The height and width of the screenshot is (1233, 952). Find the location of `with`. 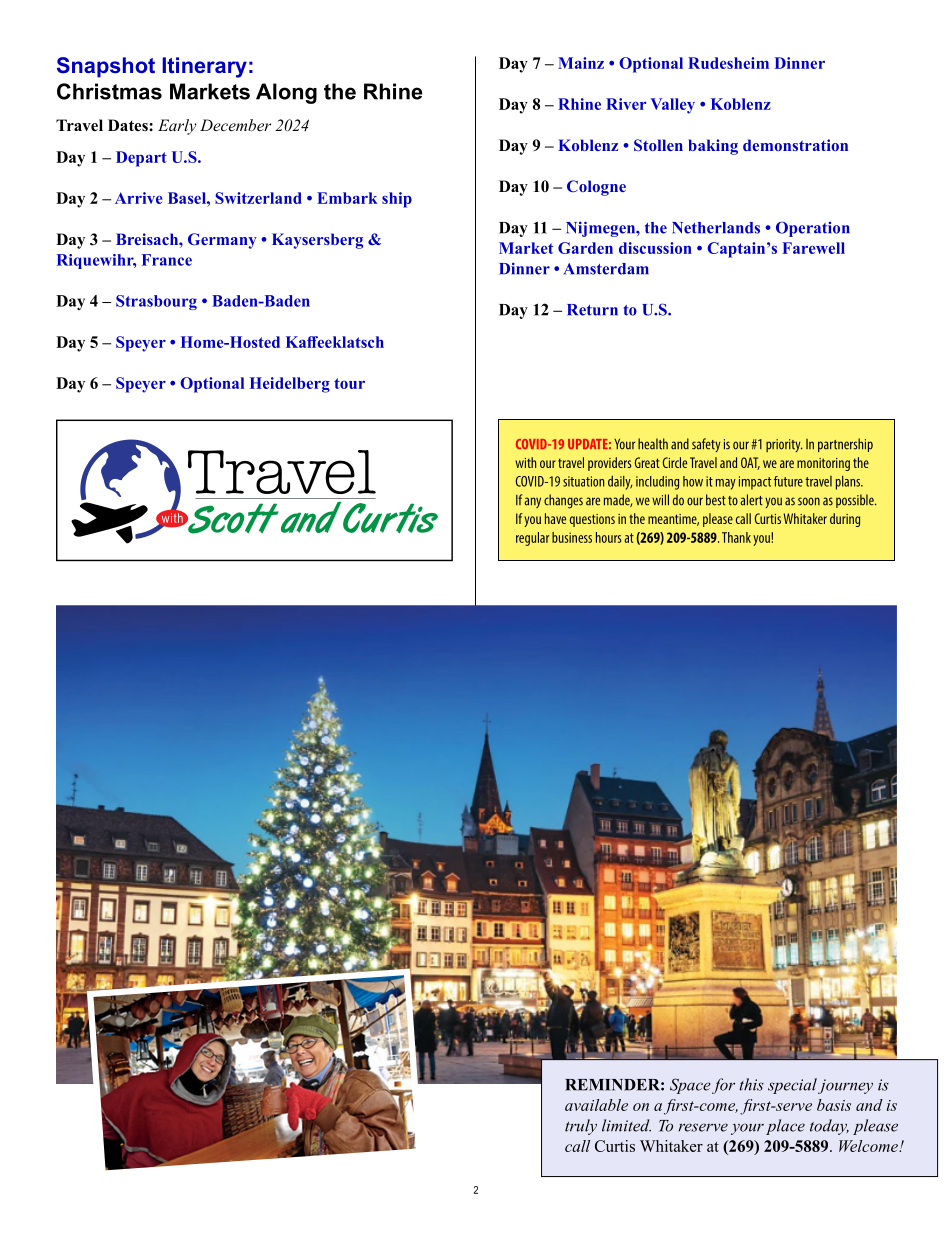

with is located at coordinates (525, 462).
